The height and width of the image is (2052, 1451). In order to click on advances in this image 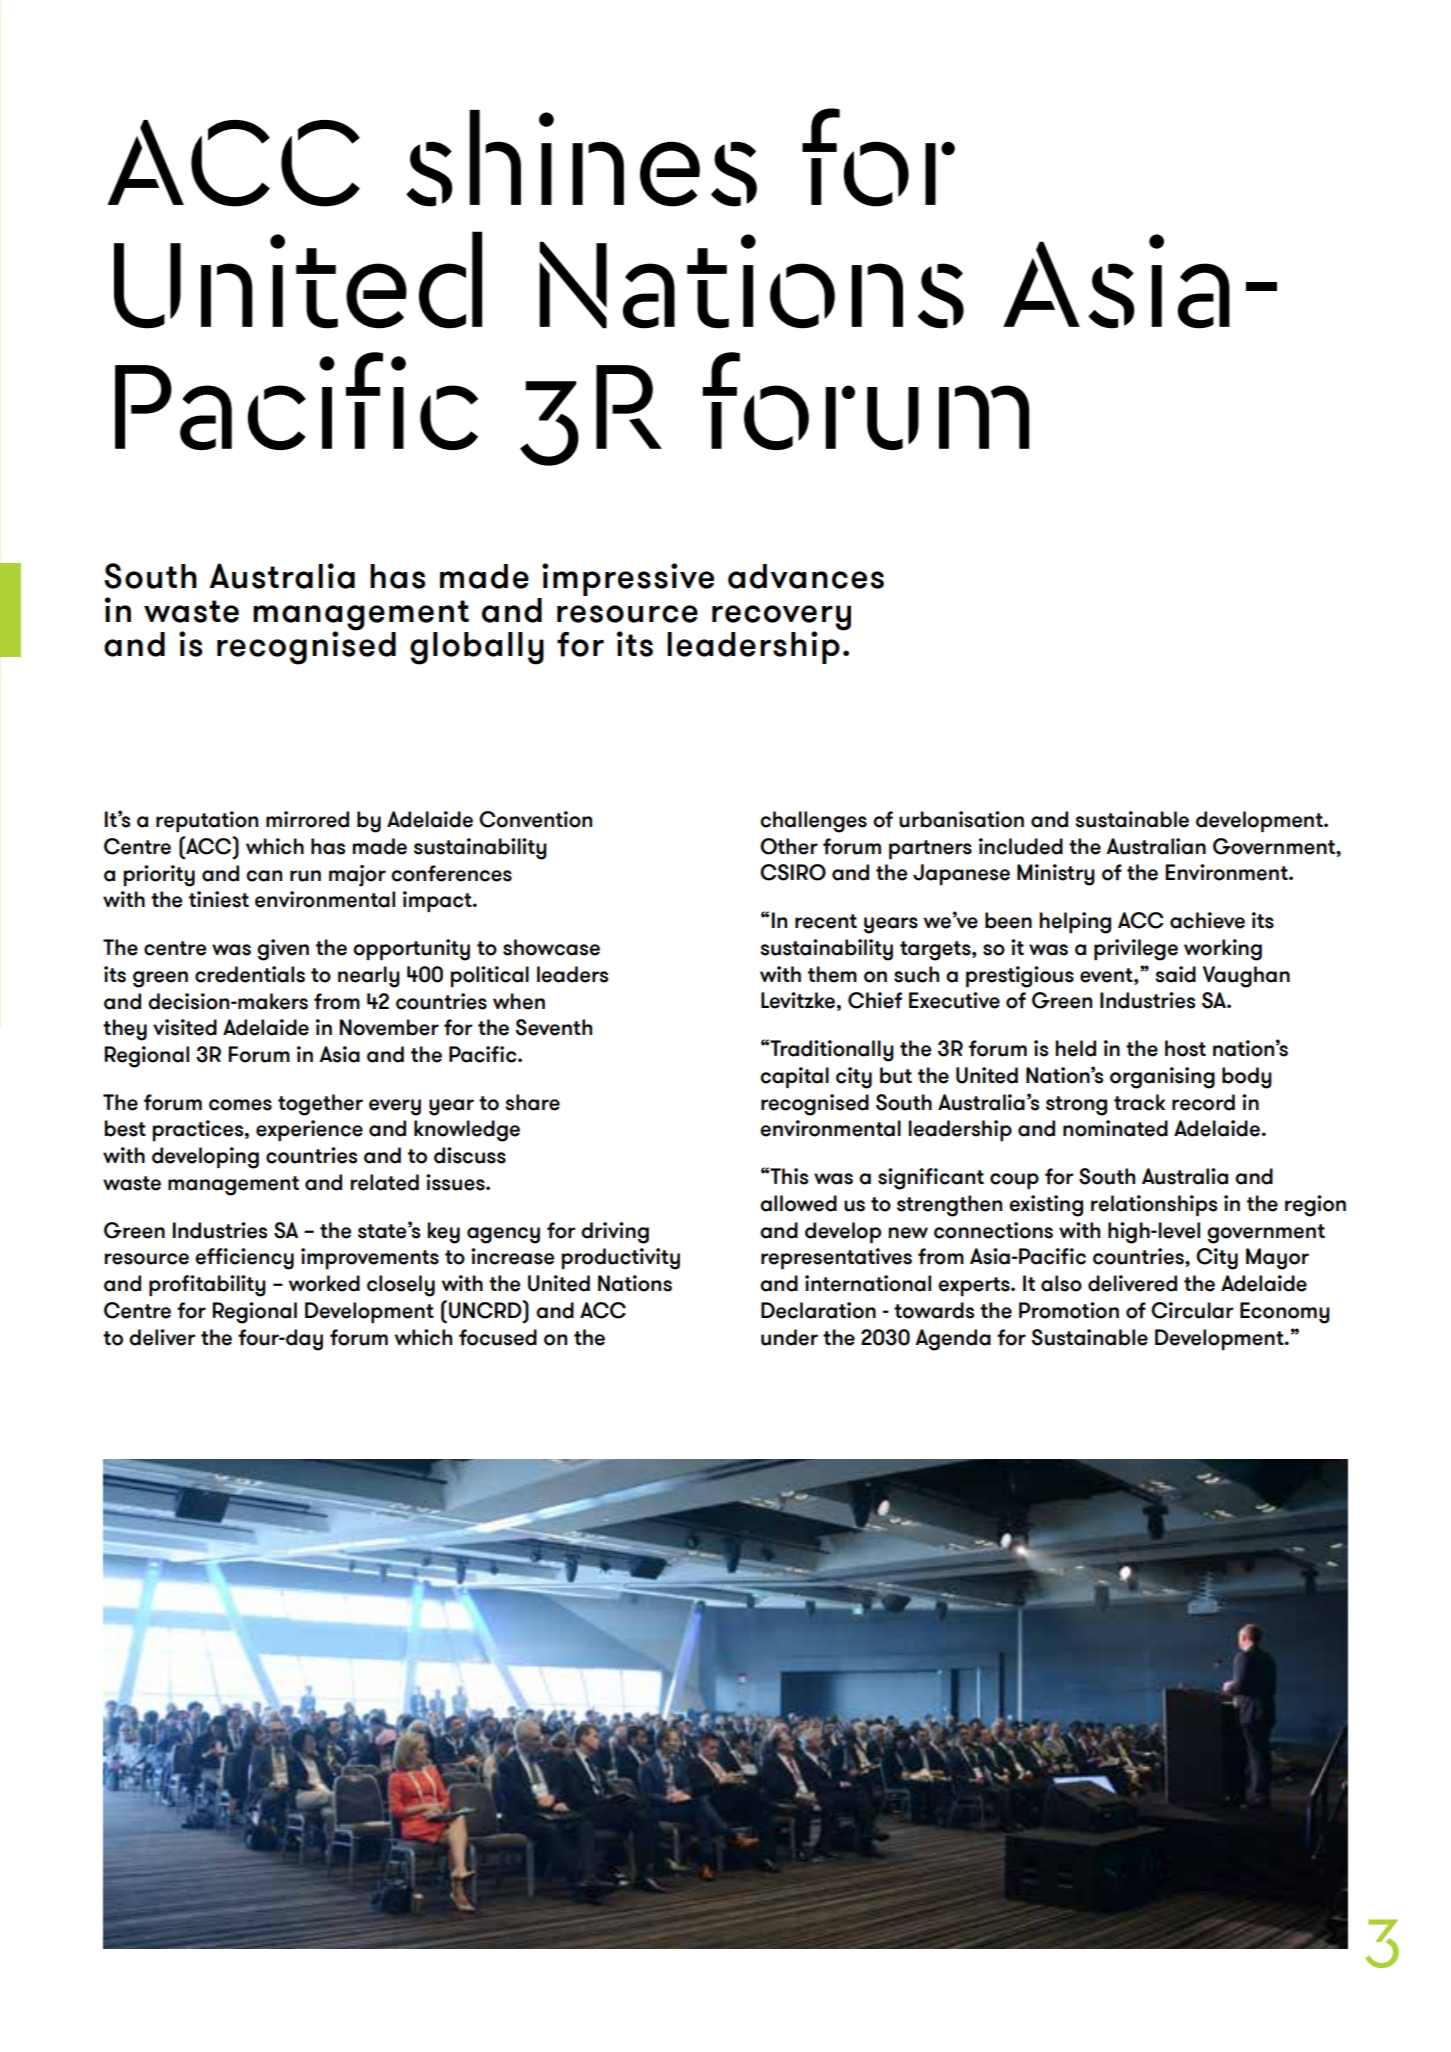, I will do `click(806, 576)`.
